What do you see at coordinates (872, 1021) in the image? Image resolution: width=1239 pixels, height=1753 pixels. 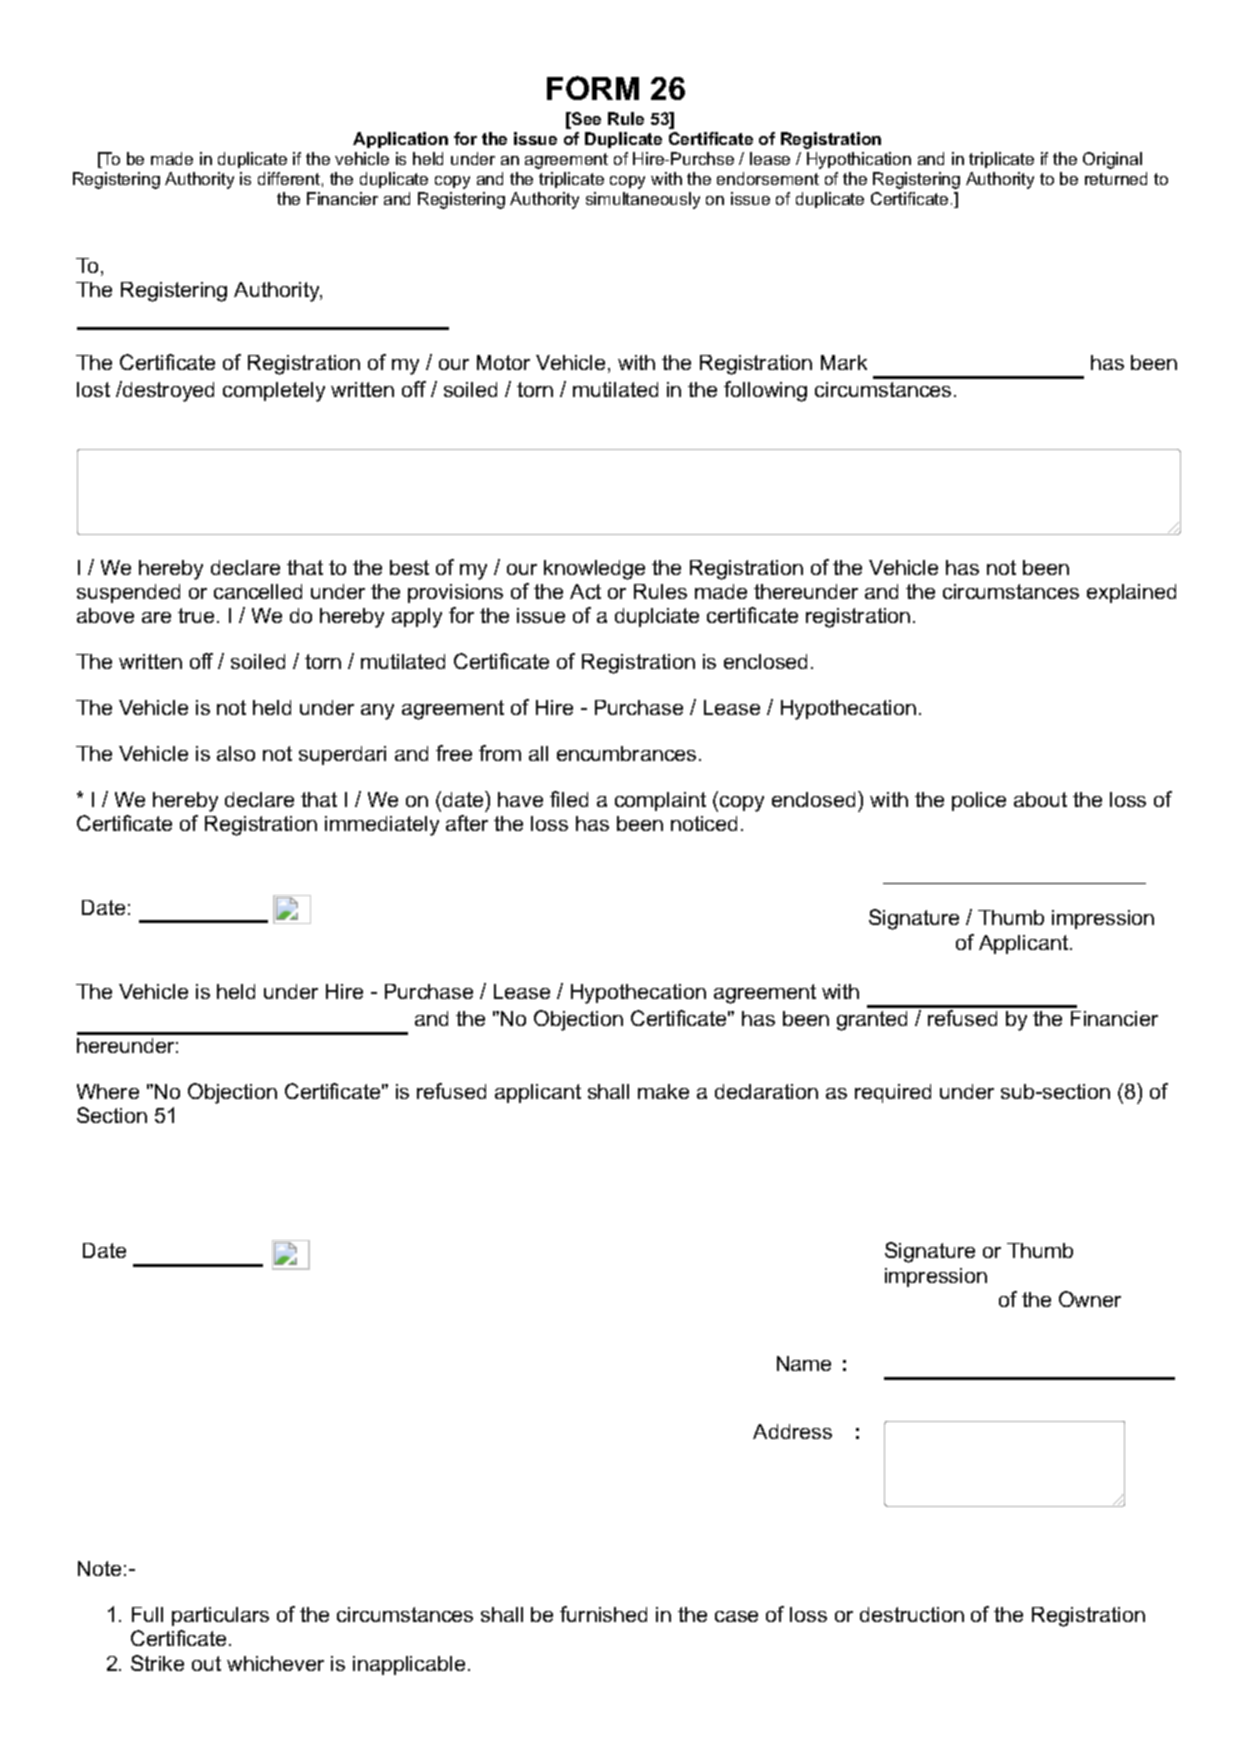 I see `granted` at bounding box center [872, 1021].
